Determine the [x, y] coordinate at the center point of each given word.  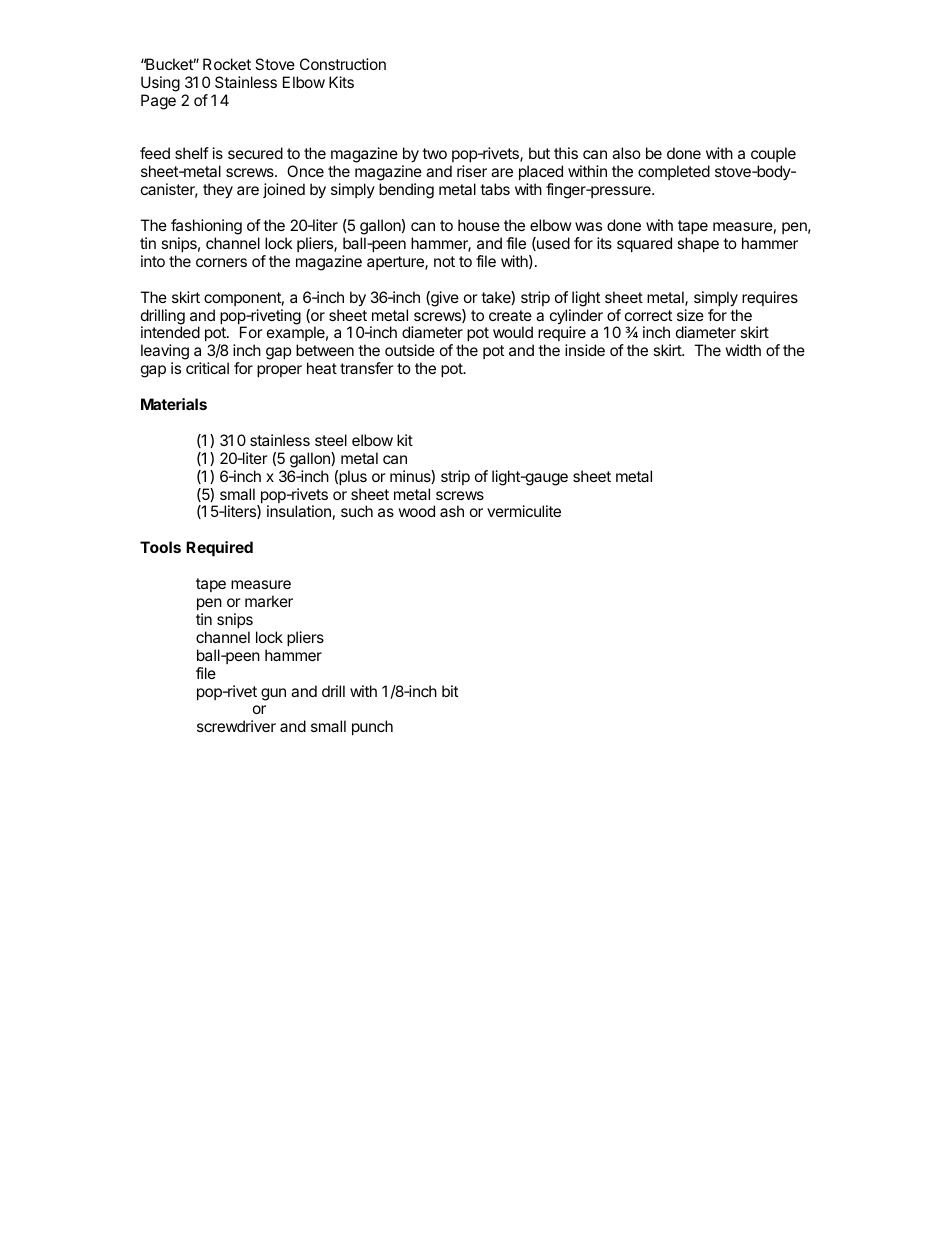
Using [160, 84]
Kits [341, 82]
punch [372, 727]
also [626, 153]
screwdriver [236, 726]
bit [450, 691]
